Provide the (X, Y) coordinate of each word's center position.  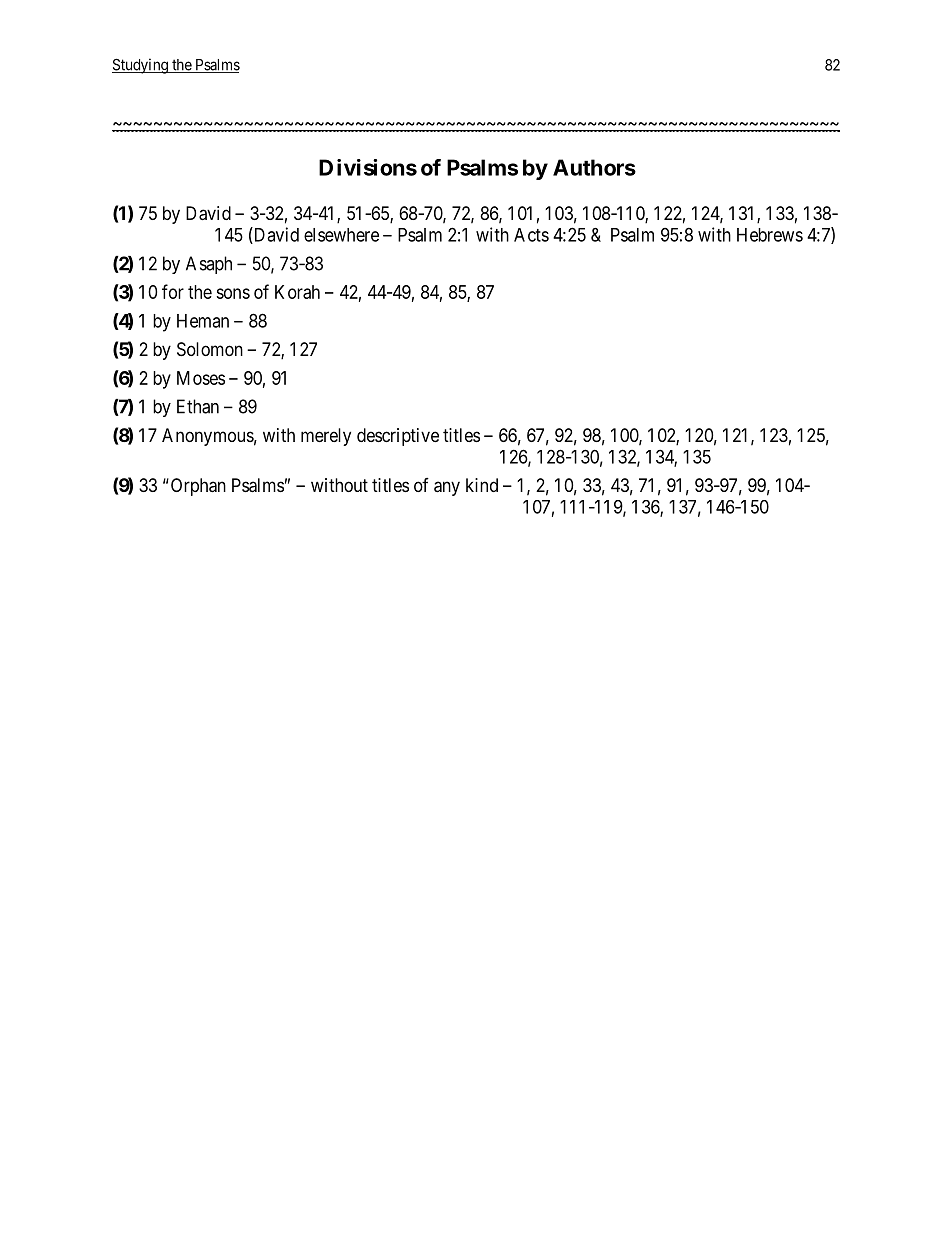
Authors (594, 167)
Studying (141, 66)
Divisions (368, 167)
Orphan (197, 487)
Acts (531, 235)
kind (482, 485)
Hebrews (770, 235)
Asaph (209, 265)
